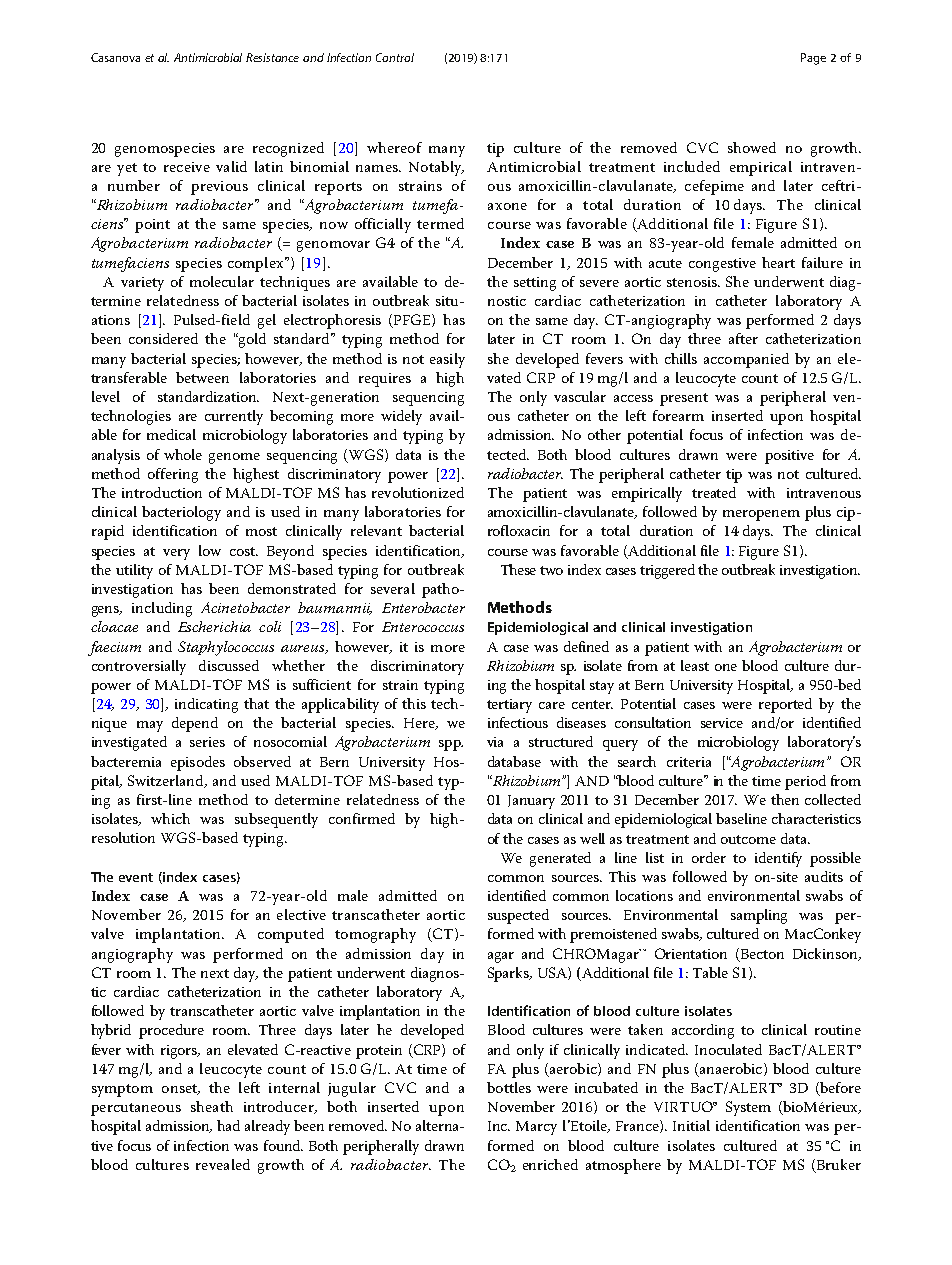 This screenshot has width=952, height=1265. Describe the element at coordinates (695, 665) in the screenshot. I see `least` at that location.
